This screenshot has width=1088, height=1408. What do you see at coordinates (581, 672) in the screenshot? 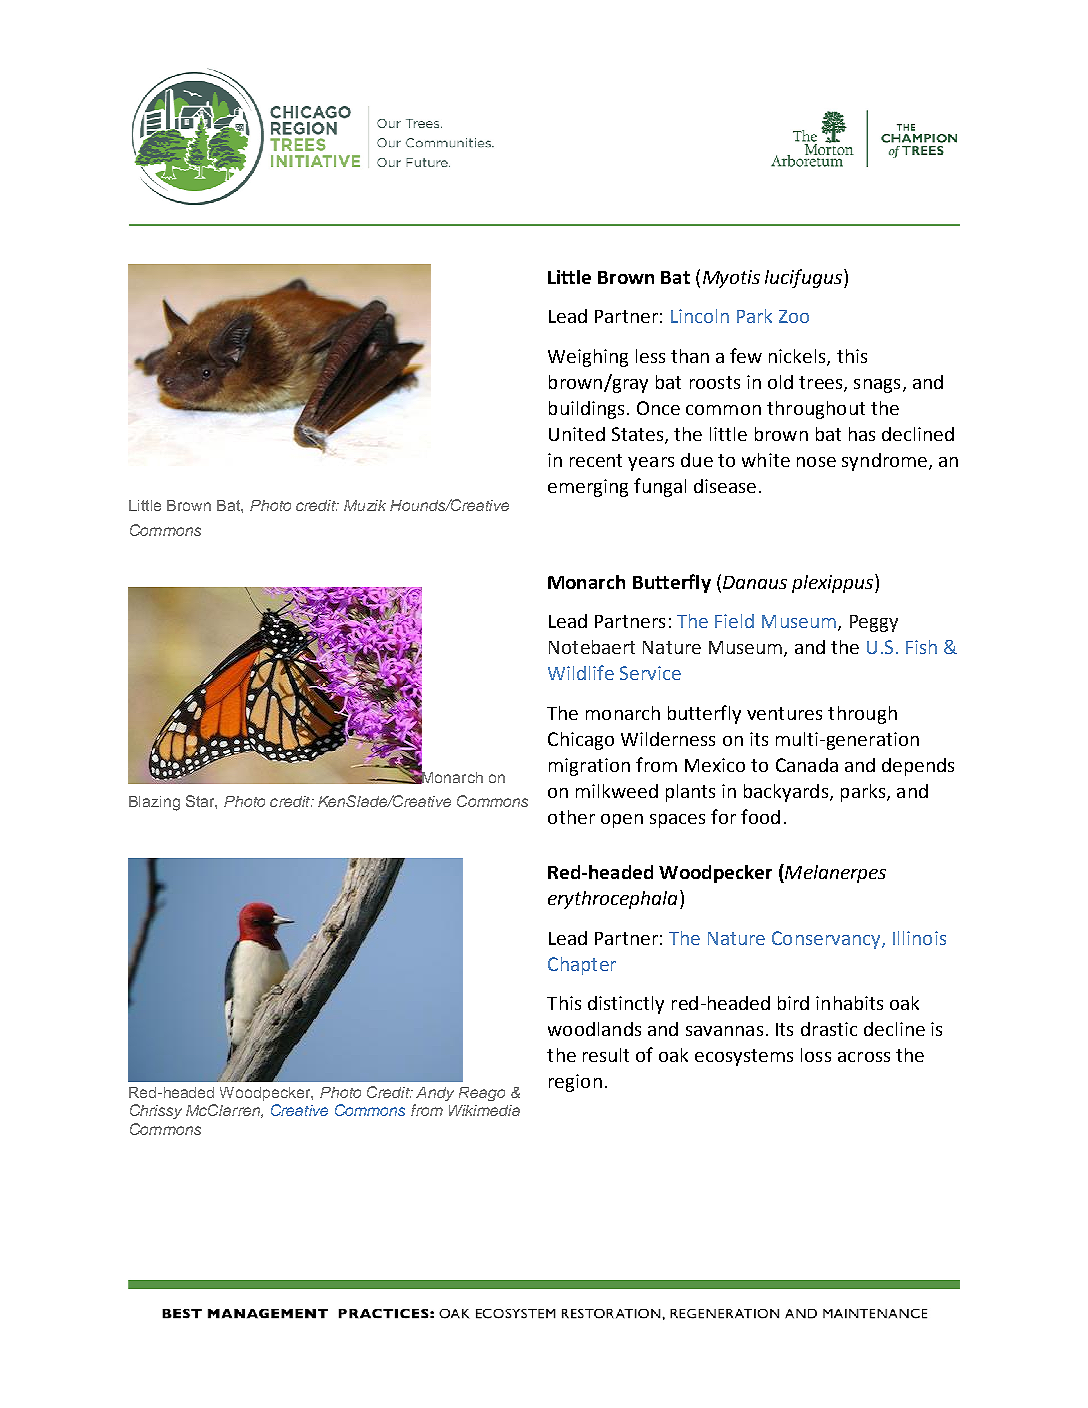
I see `Wildlife` at bounding box center [581, 672].
